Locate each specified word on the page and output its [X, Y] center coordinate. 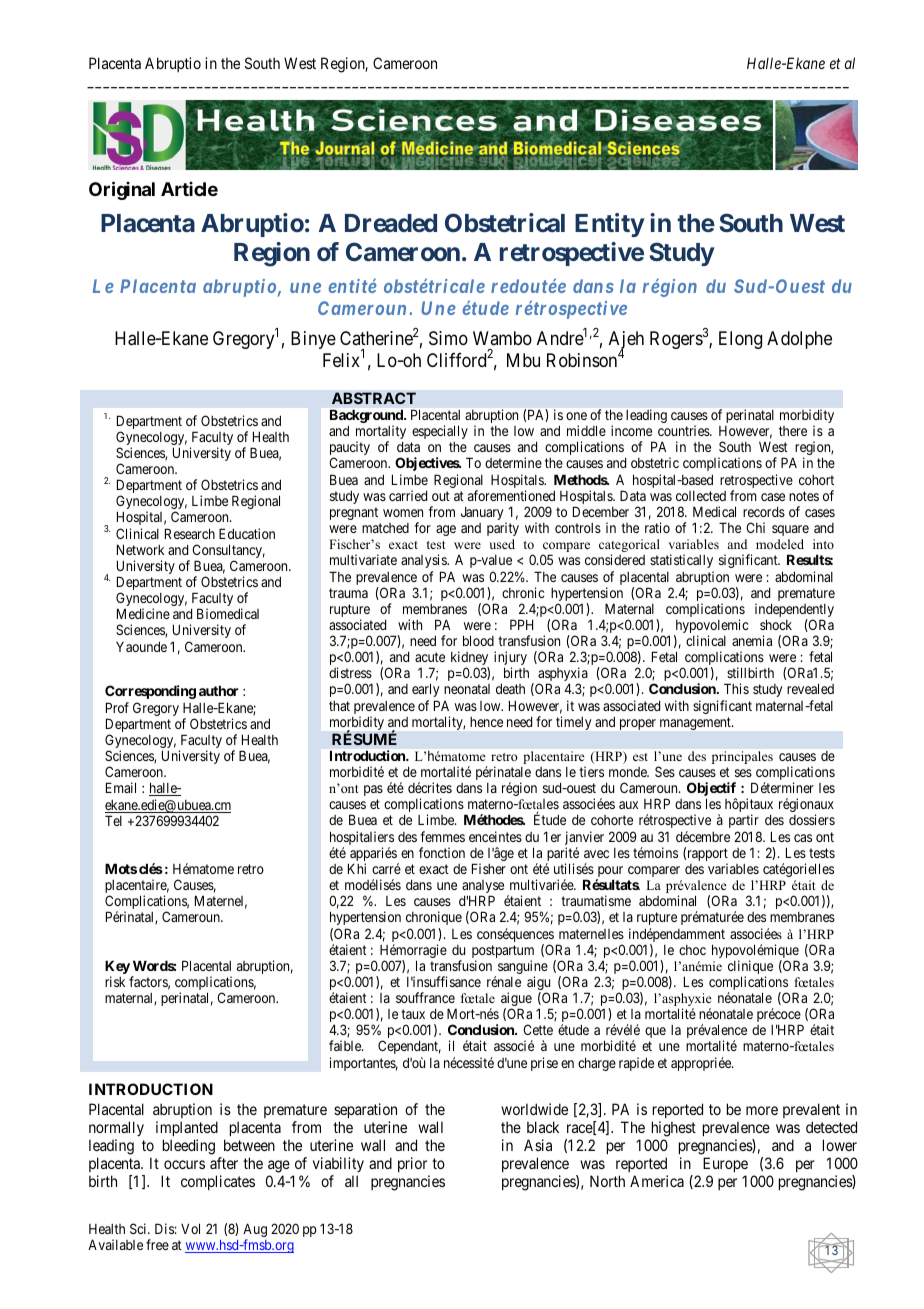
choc [692, 950]
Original [122, 190]
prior [414, 1166]
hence [486, 722]
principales [742, 757]
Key [117, 968]
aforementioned [511, 495]
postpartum [503, 953]
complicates [218, 1182]
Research [190, 533]
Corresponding [150, 692]
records [764, 511]
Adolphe [799, 340]
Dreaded [391, 223]
